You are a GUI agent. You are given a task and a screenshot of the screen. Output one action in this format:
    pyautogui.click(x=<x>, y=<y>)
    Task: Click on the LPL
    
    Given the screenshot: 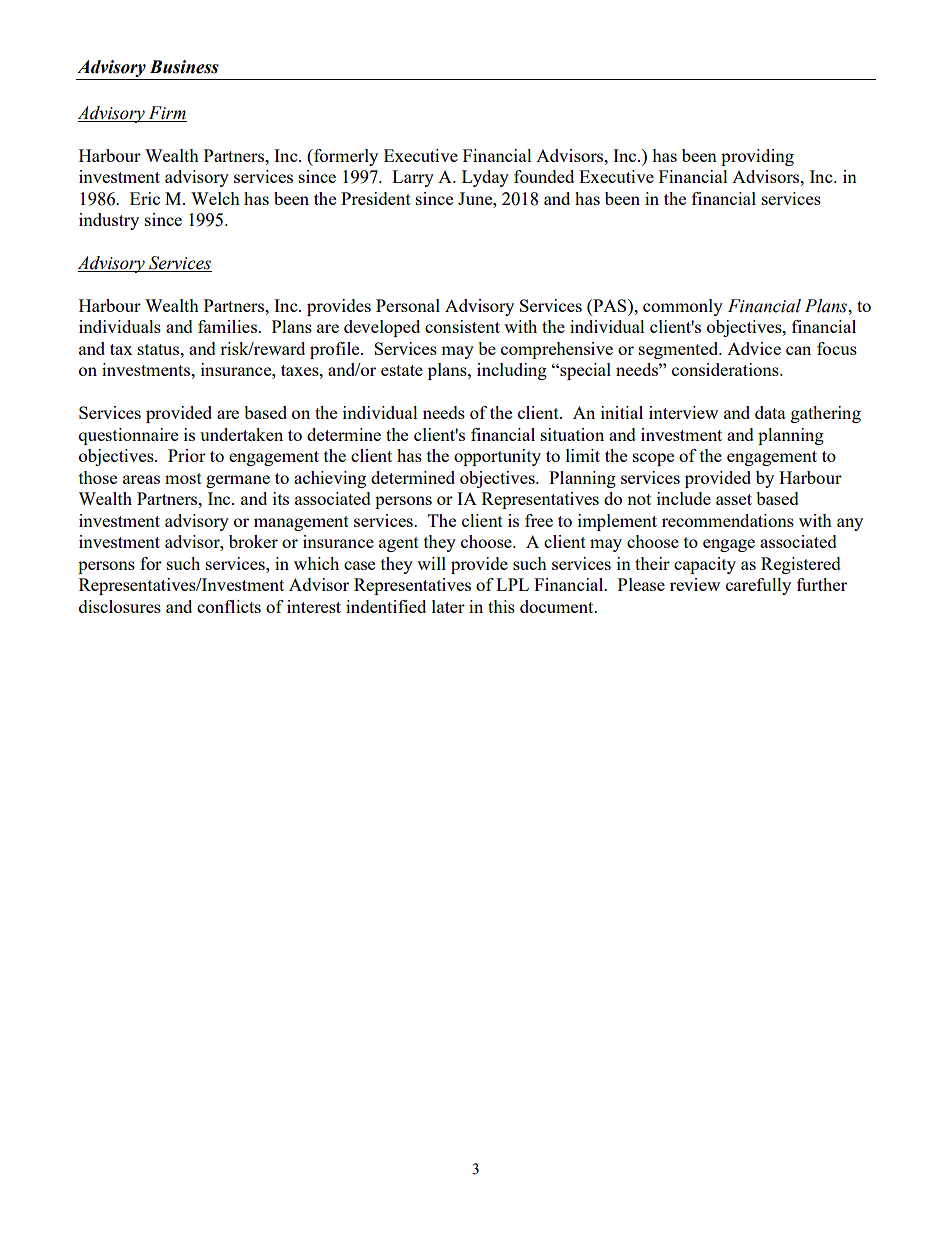 What is the action you would take?
    pyautogui.click(x=512, y=584)
